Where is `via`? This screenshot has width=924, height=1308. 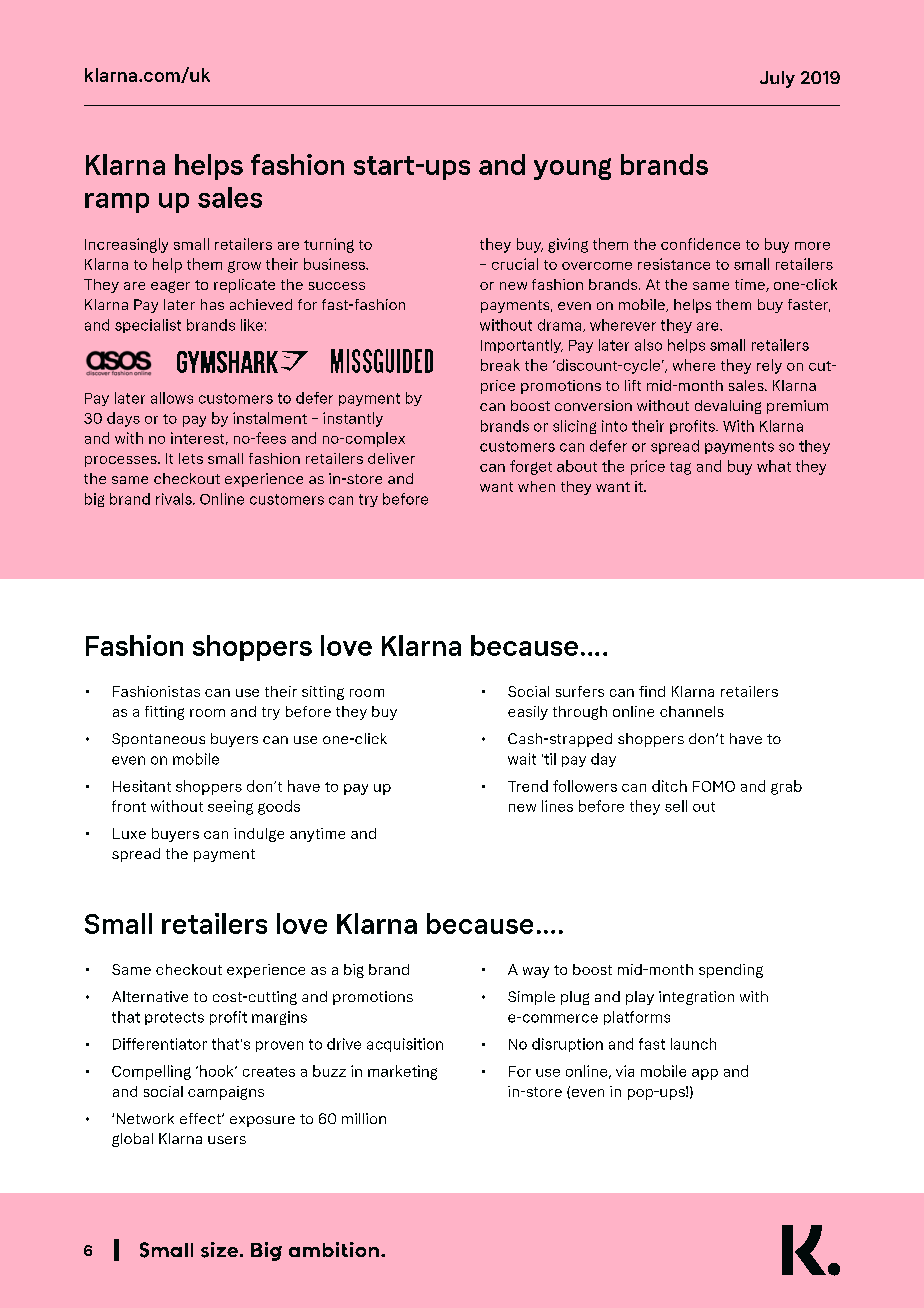 via is located at coordinates (625, 1071).
